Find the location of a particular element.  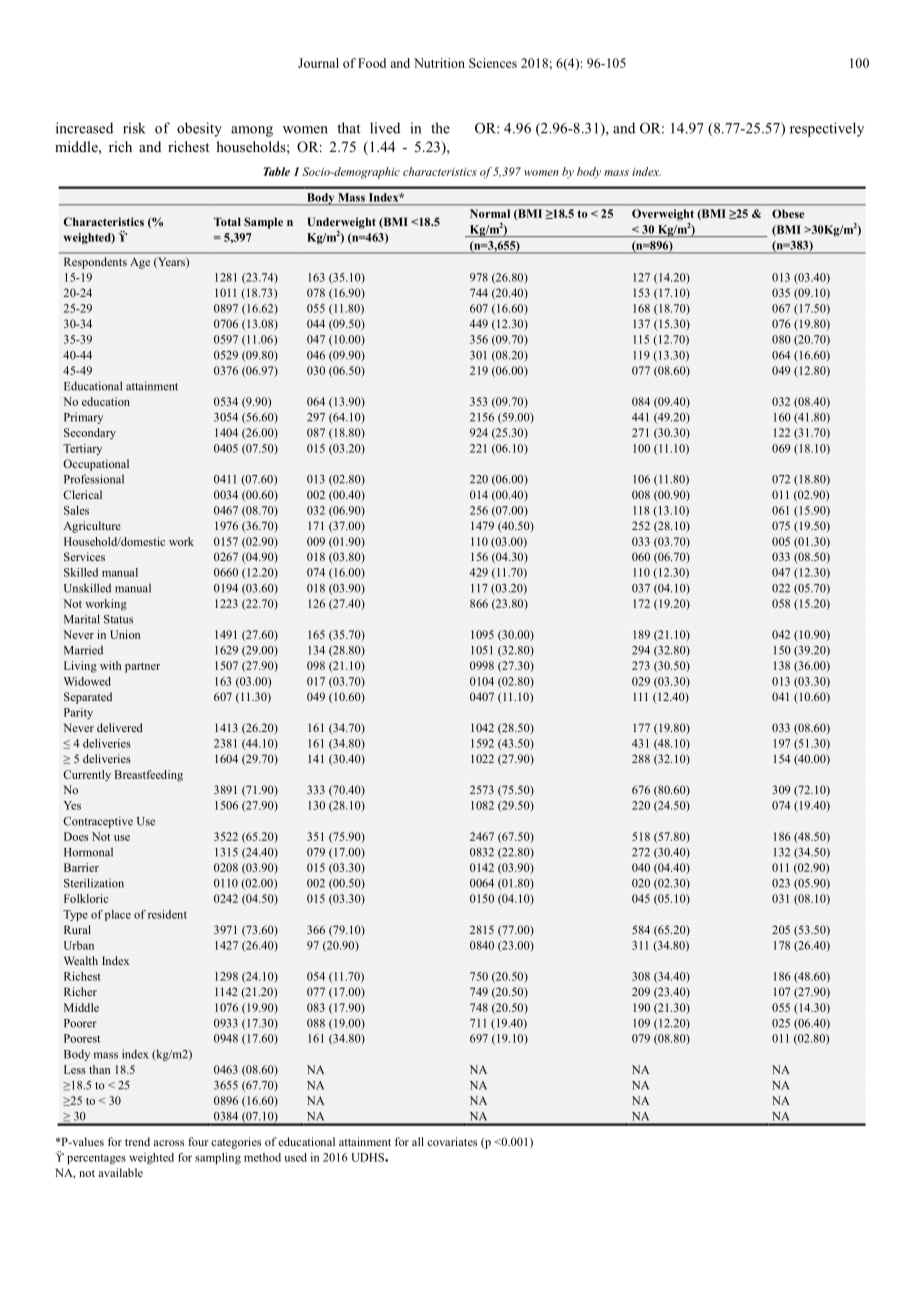

partner is located at coordinates (142, 667).
